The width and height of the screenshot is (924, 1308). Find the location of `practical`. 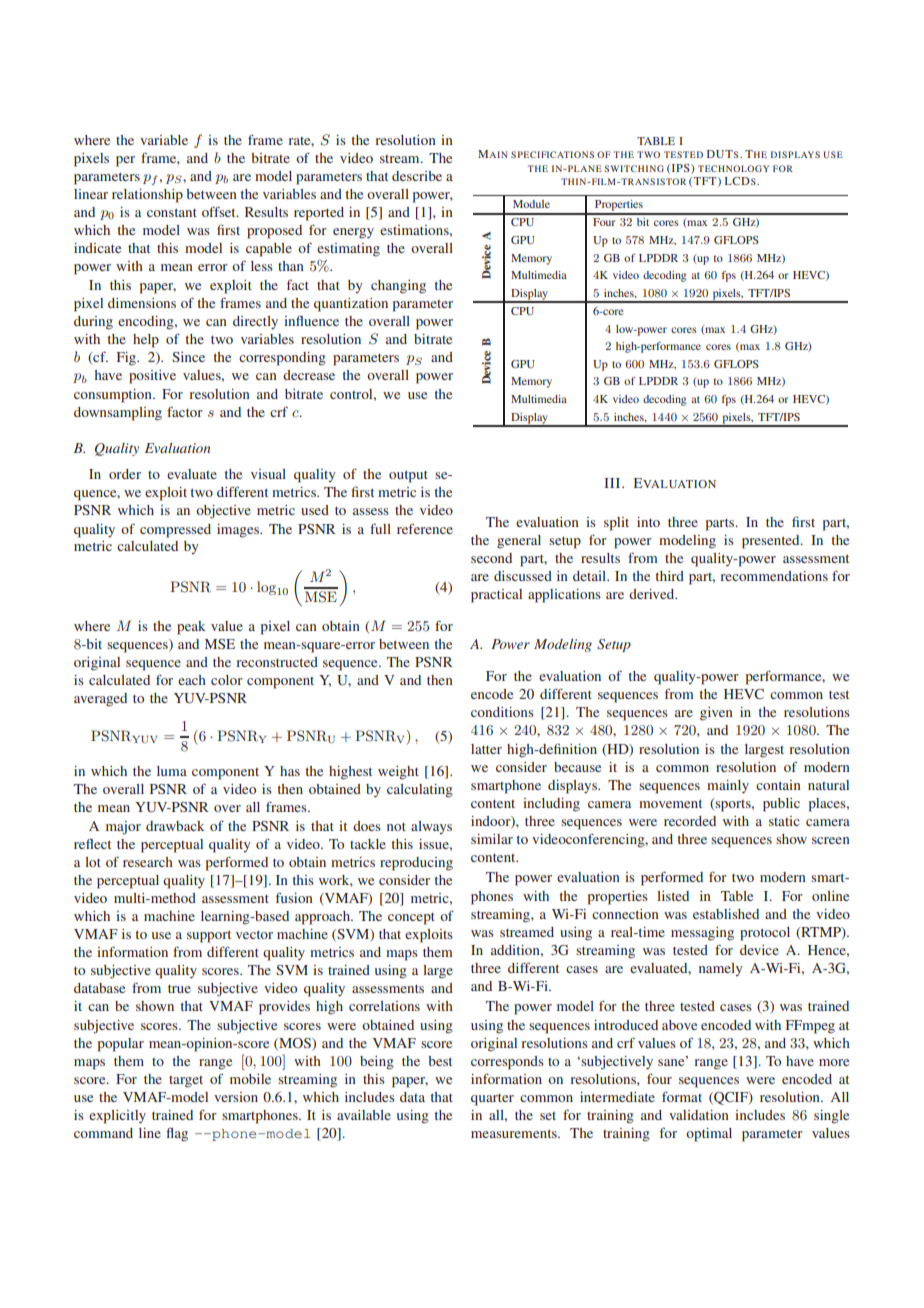

practical is located at coordinates (496, 596).
